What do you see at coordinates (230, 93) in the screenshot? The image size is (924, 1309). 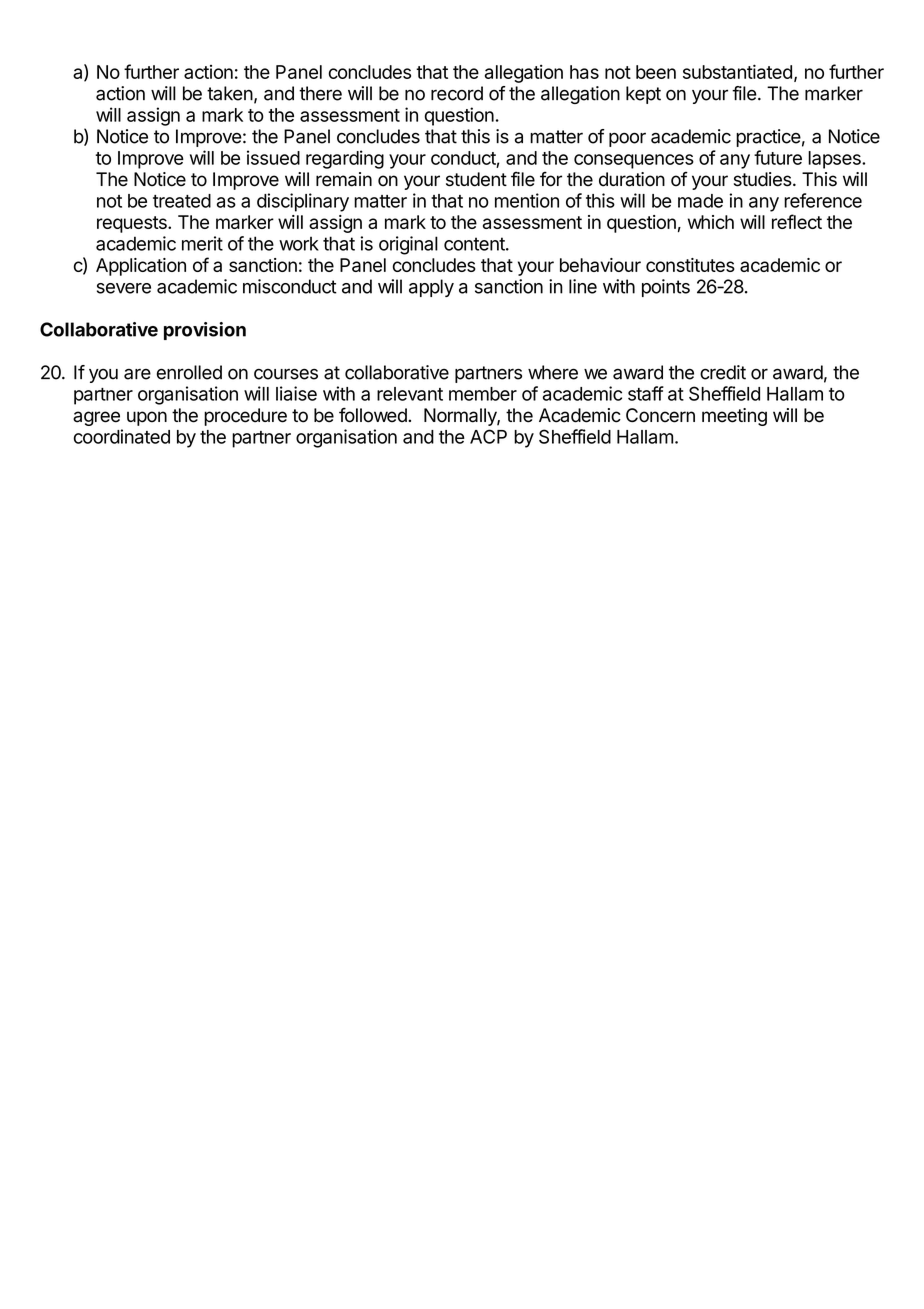 I see `taken` at bounding box center [230, 93].
